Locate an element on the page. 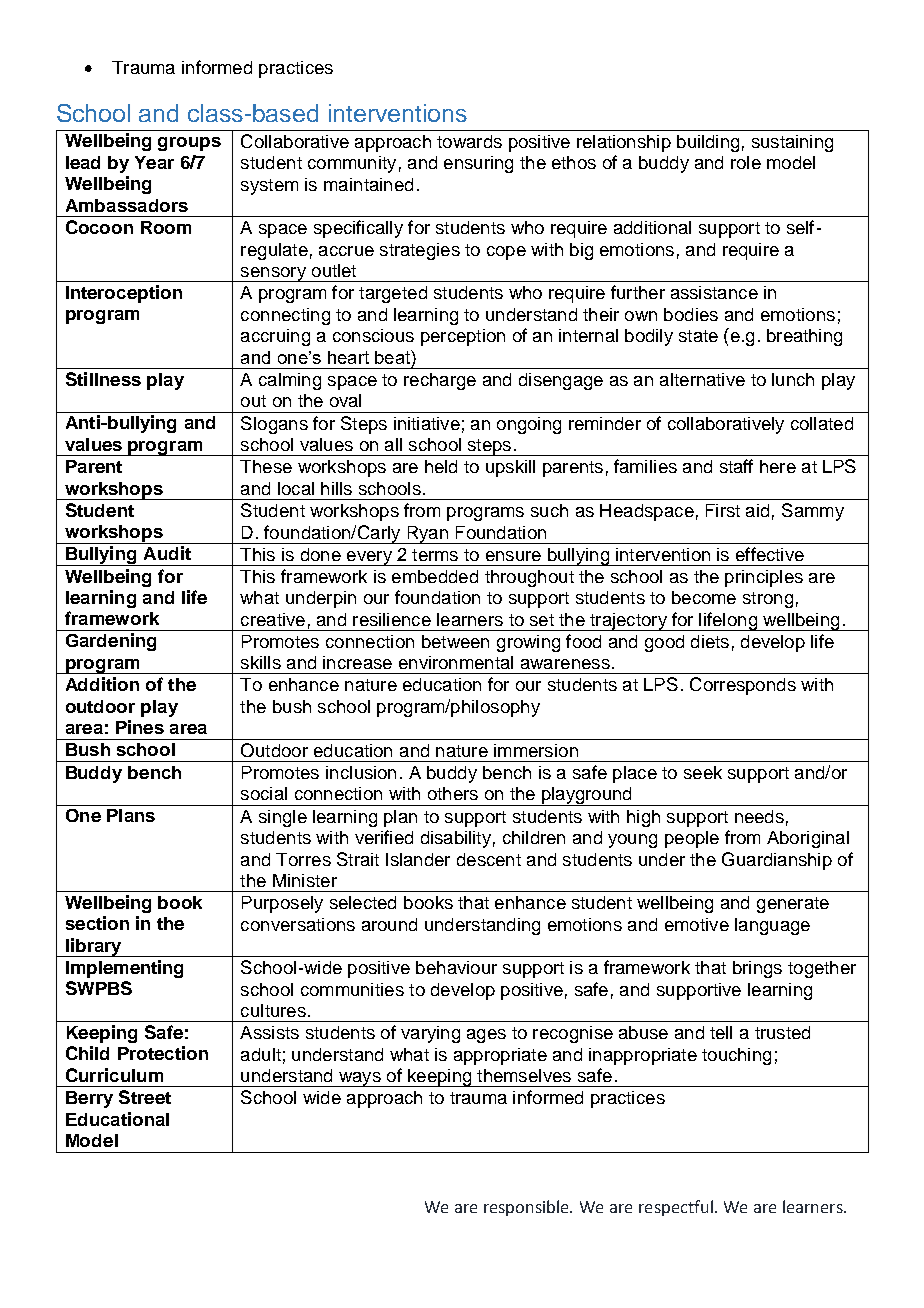 The width and height of the image is (924, 1308). social is located at coordinates (264, 793).
